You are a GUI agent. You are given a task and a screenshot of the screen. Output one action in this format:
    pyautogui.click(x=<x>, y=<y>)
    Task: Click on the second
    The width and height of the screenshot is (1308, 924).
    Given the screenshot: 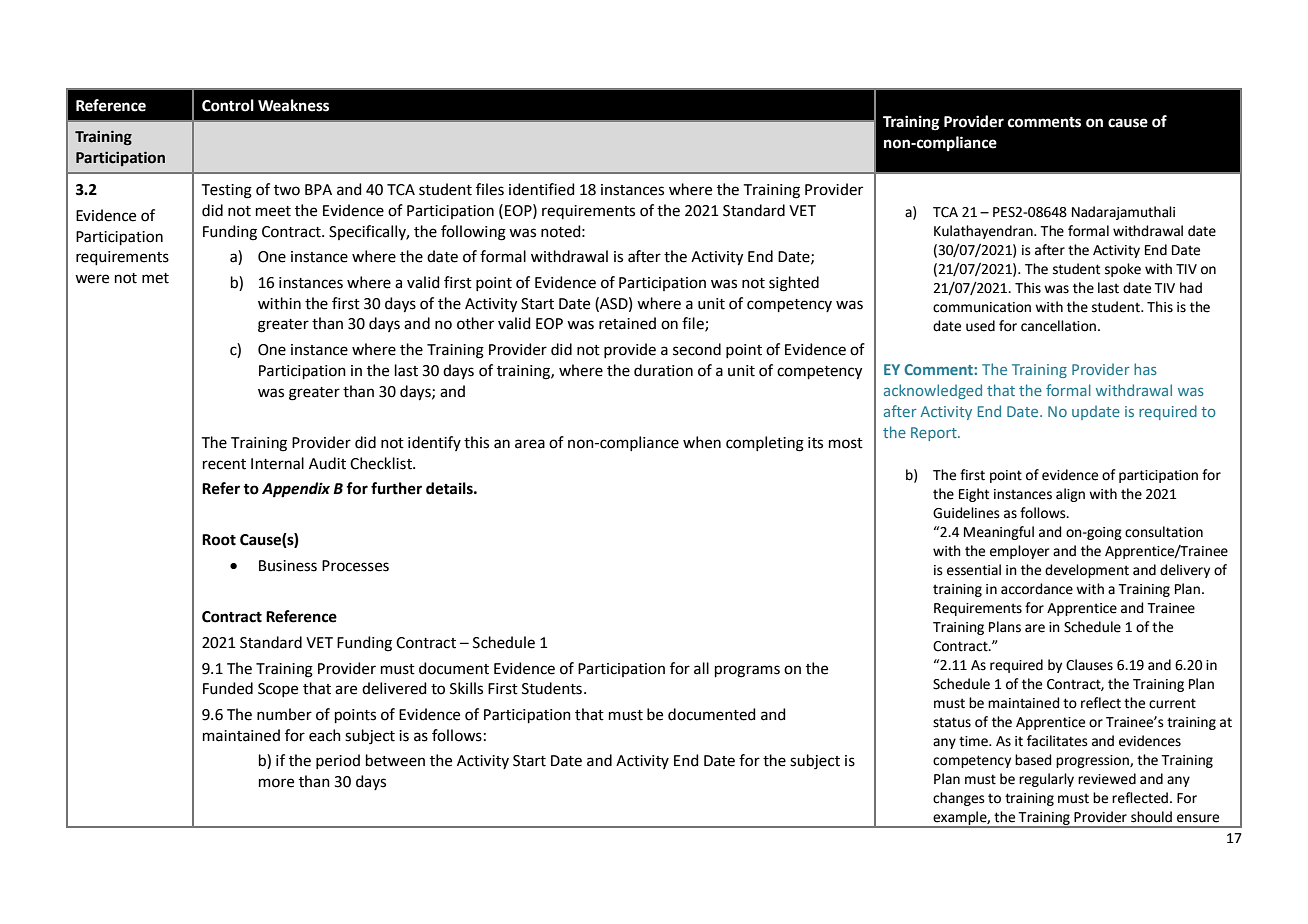 What is the action you would take?
    pyautogui.click(x=697, y=349)
